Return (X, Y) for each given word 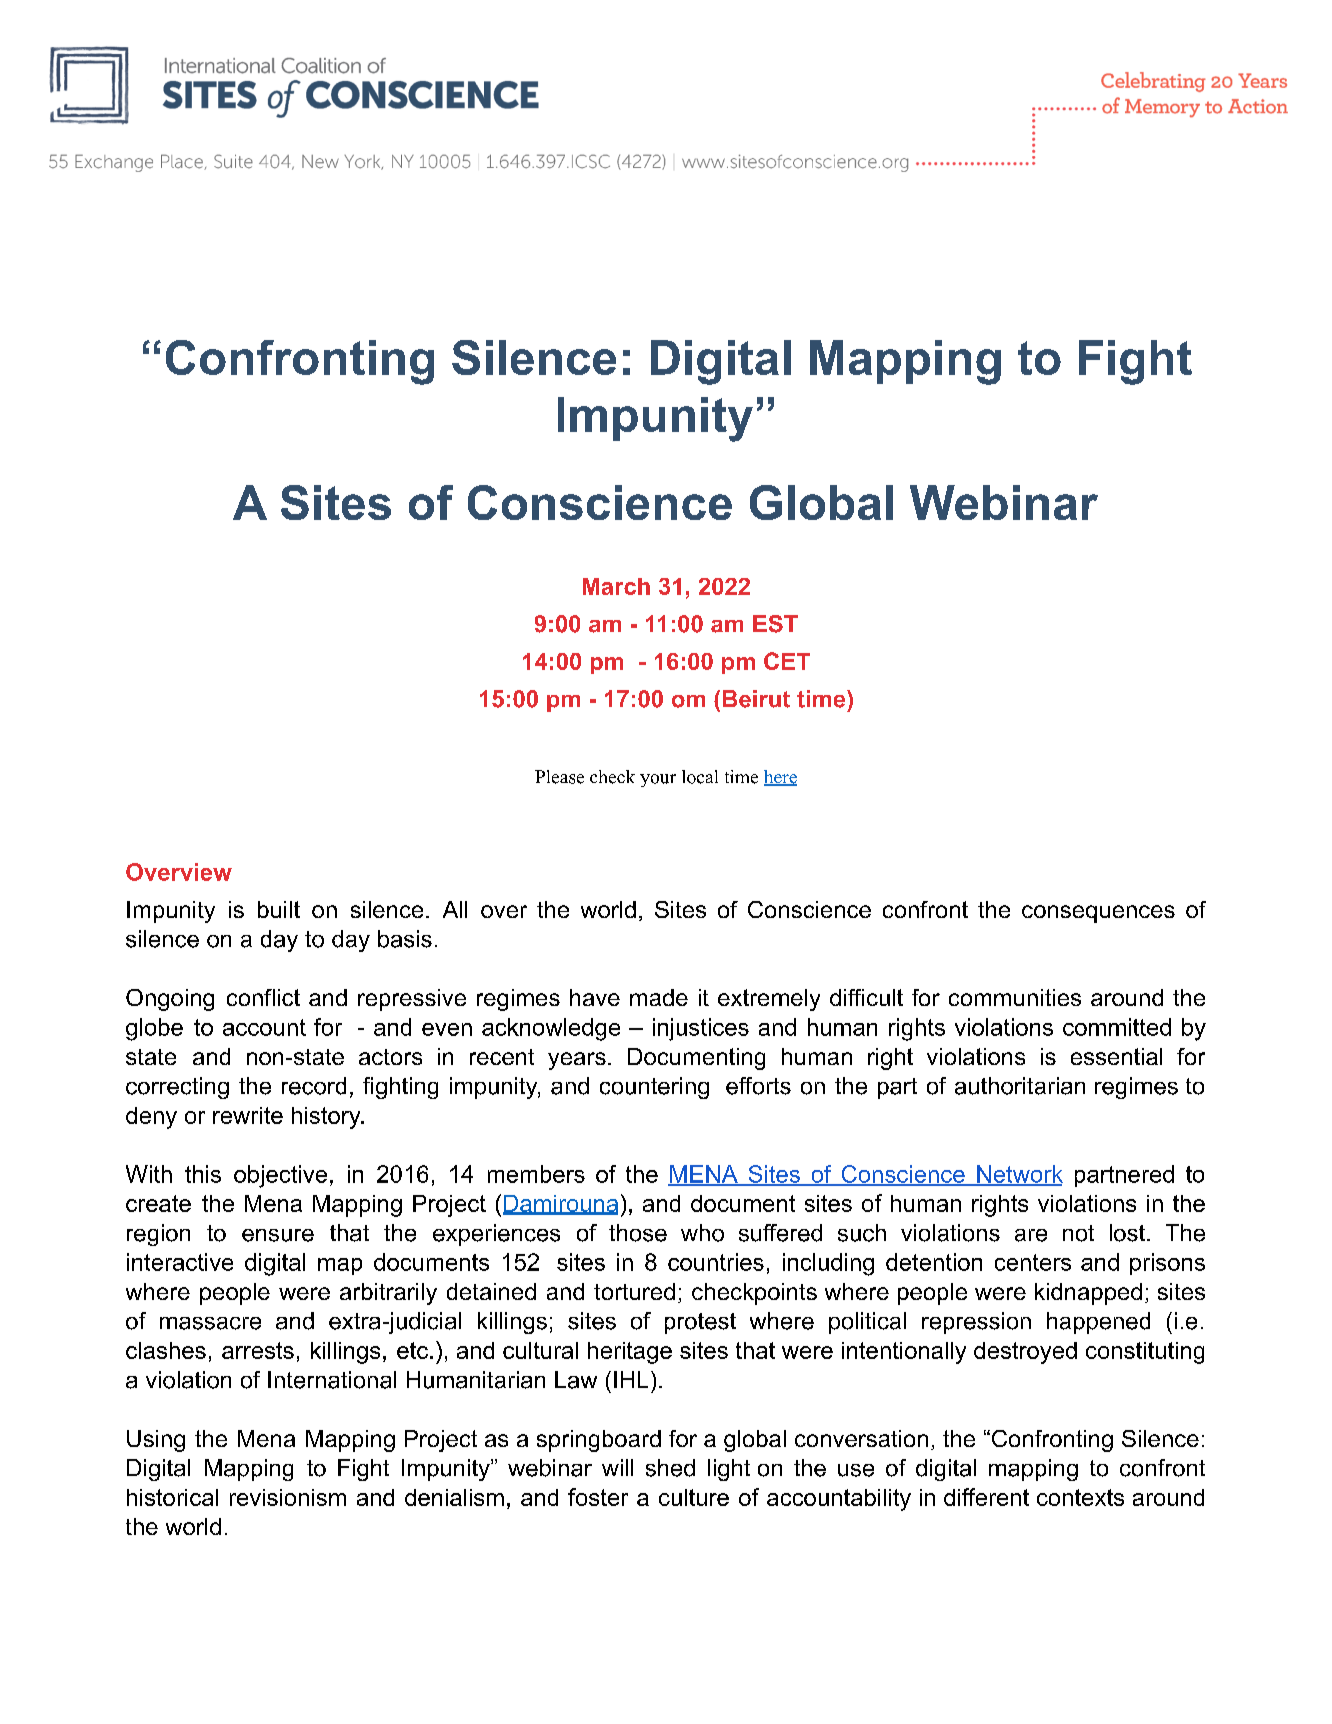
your (658, 780)
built (279, 909)
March (616, 586)
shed (670, 1468)
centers (1033, 1262)
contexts (1080, 1497)
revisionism (288, 1497)
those (638, 1233)
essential (1116, 1056)
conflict (263, 997)
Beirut (756, 699)
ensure (278, 1235)
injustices (701, 1029)
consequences (1098, 914)
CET (787, 661)
